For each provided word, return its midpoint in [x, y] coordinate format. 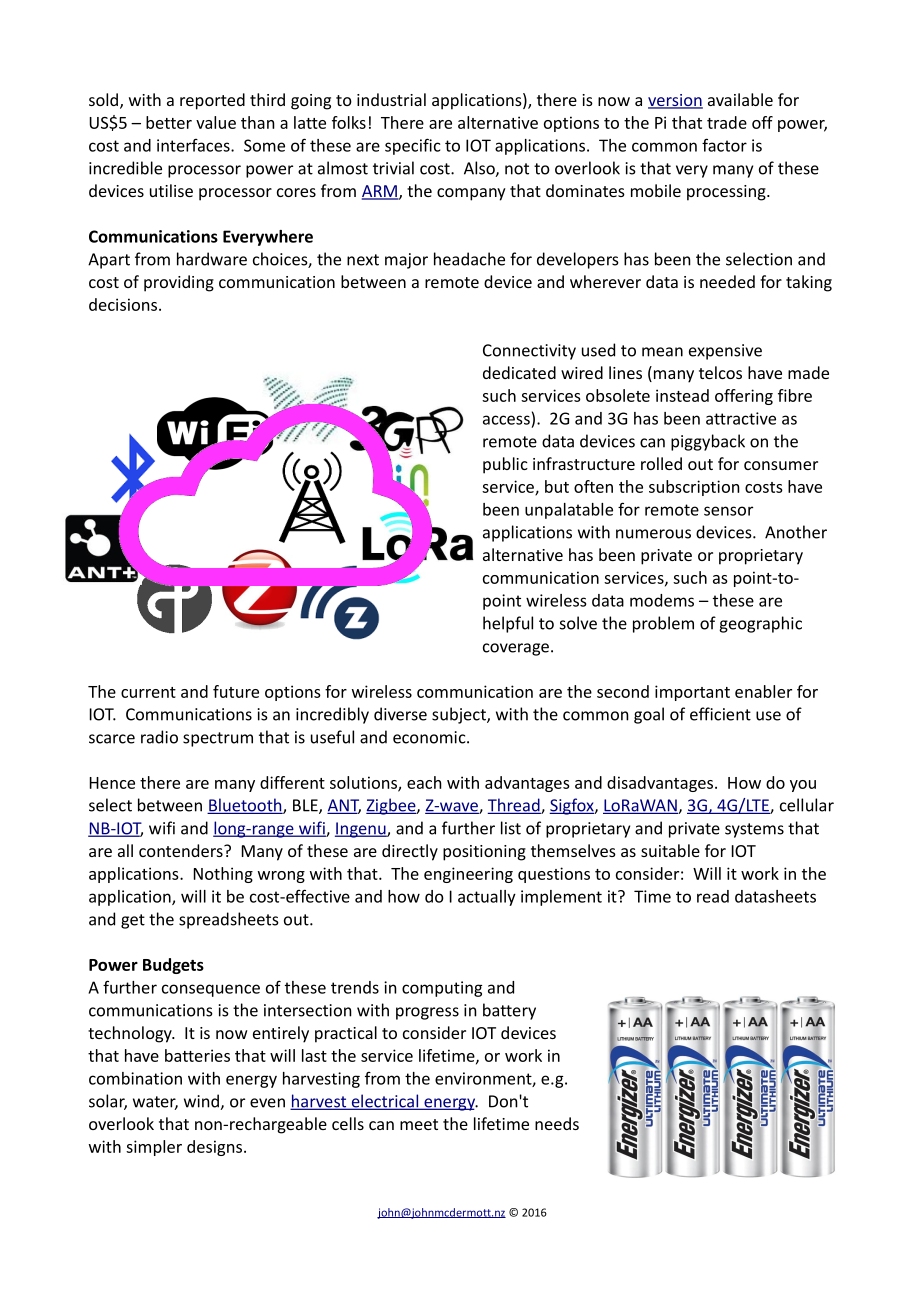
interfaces [194, 145]
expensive [725, 352]
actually [487, 898]
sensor [728, 511]
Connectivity [529, 352]
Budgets [173, 966]
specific [412, 146]
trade [727, 122]
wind [202, 1102]
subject [460, 715]
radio [159, 737]
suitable [670, 850]
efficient [720, 714]
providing [179, 283]
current [148, 692]
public [505, 465]
